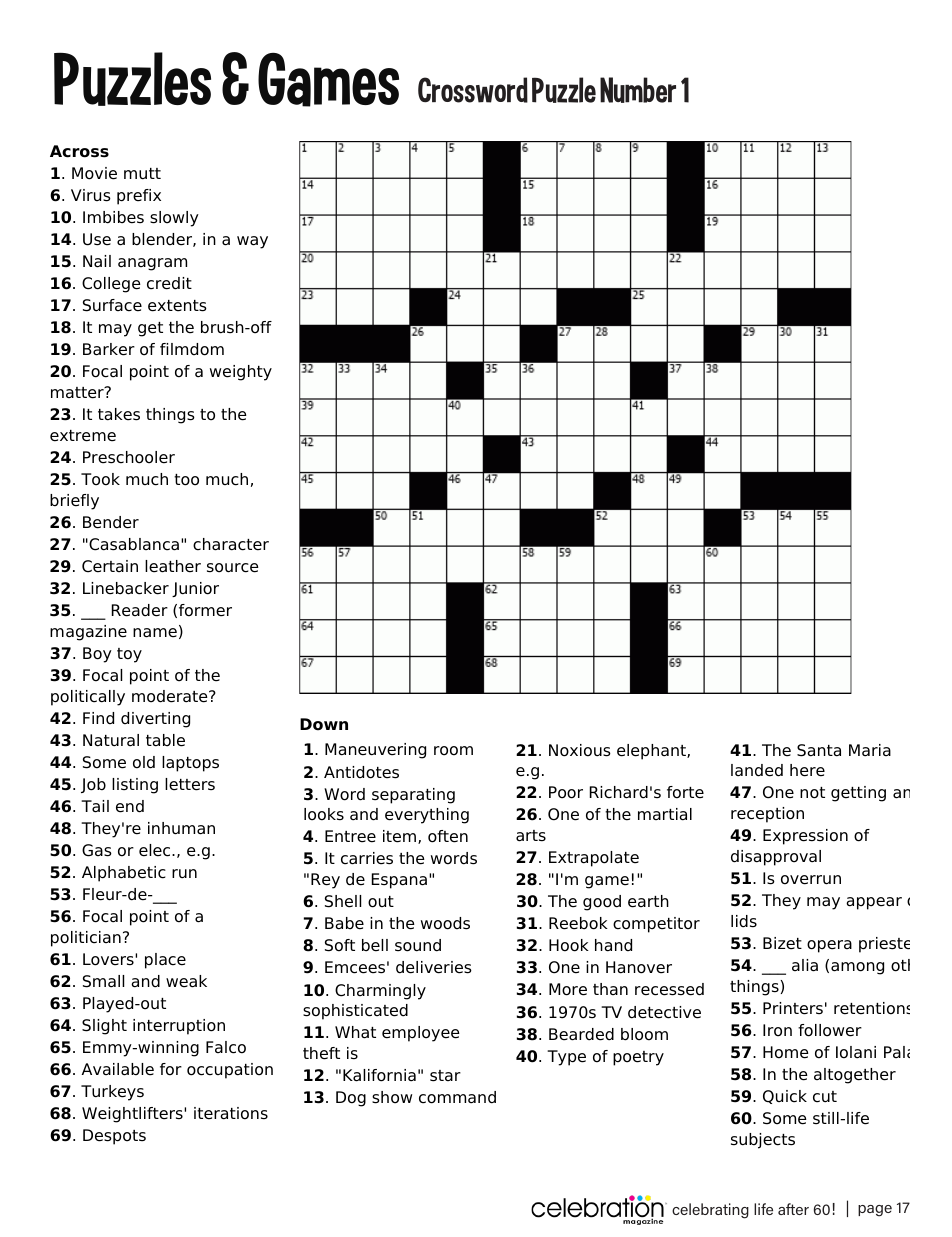 The height and width of the screenshot is (1237, 952). I want to click on takes, so click(119, 414).
